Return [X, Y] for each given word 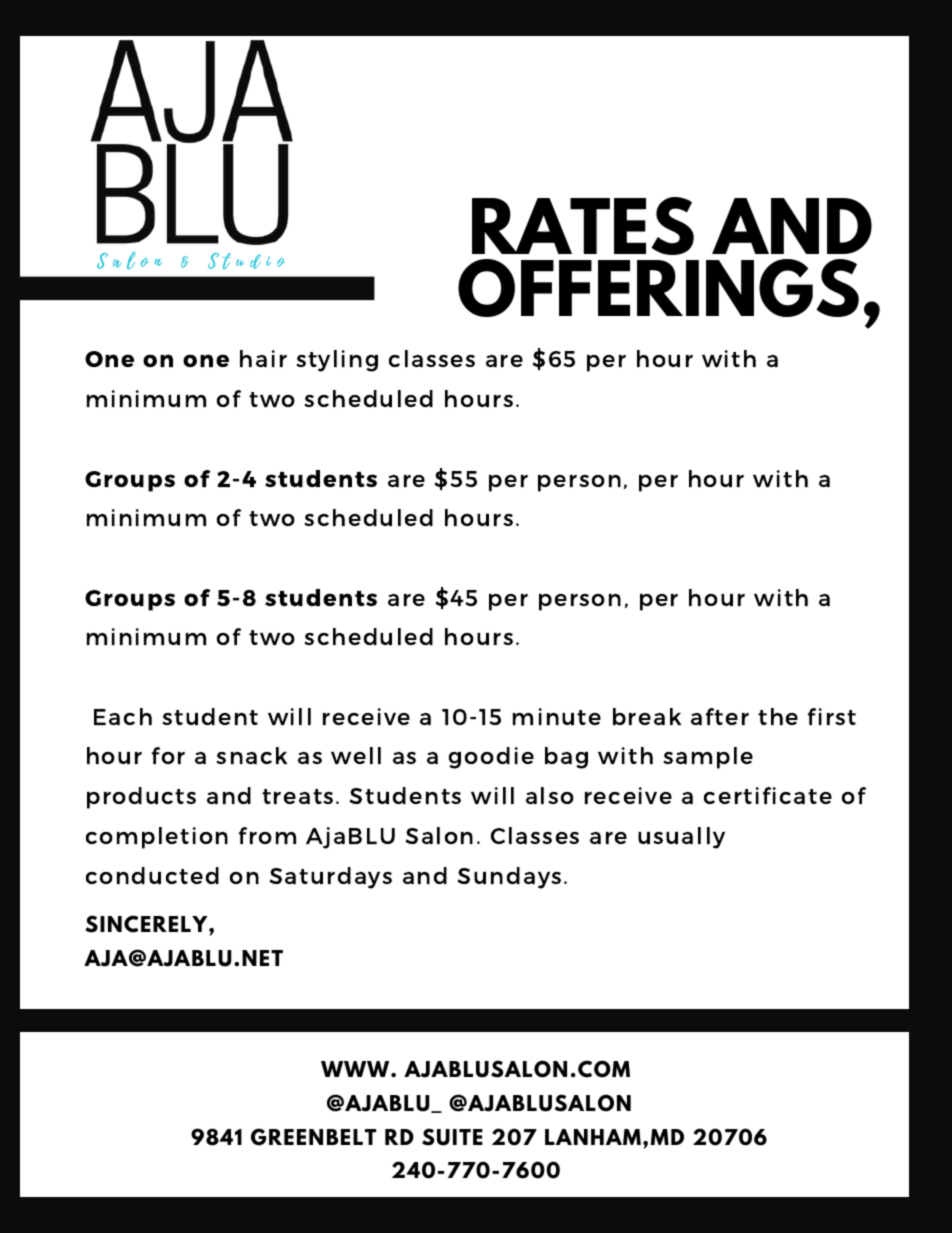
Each [123, 716]
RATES [583, 226]
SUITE [452, 1137]
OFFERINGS [658, 288]
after [720, 716]
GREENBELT [313, 1137]
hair [263, 358]
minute [557, 716]
